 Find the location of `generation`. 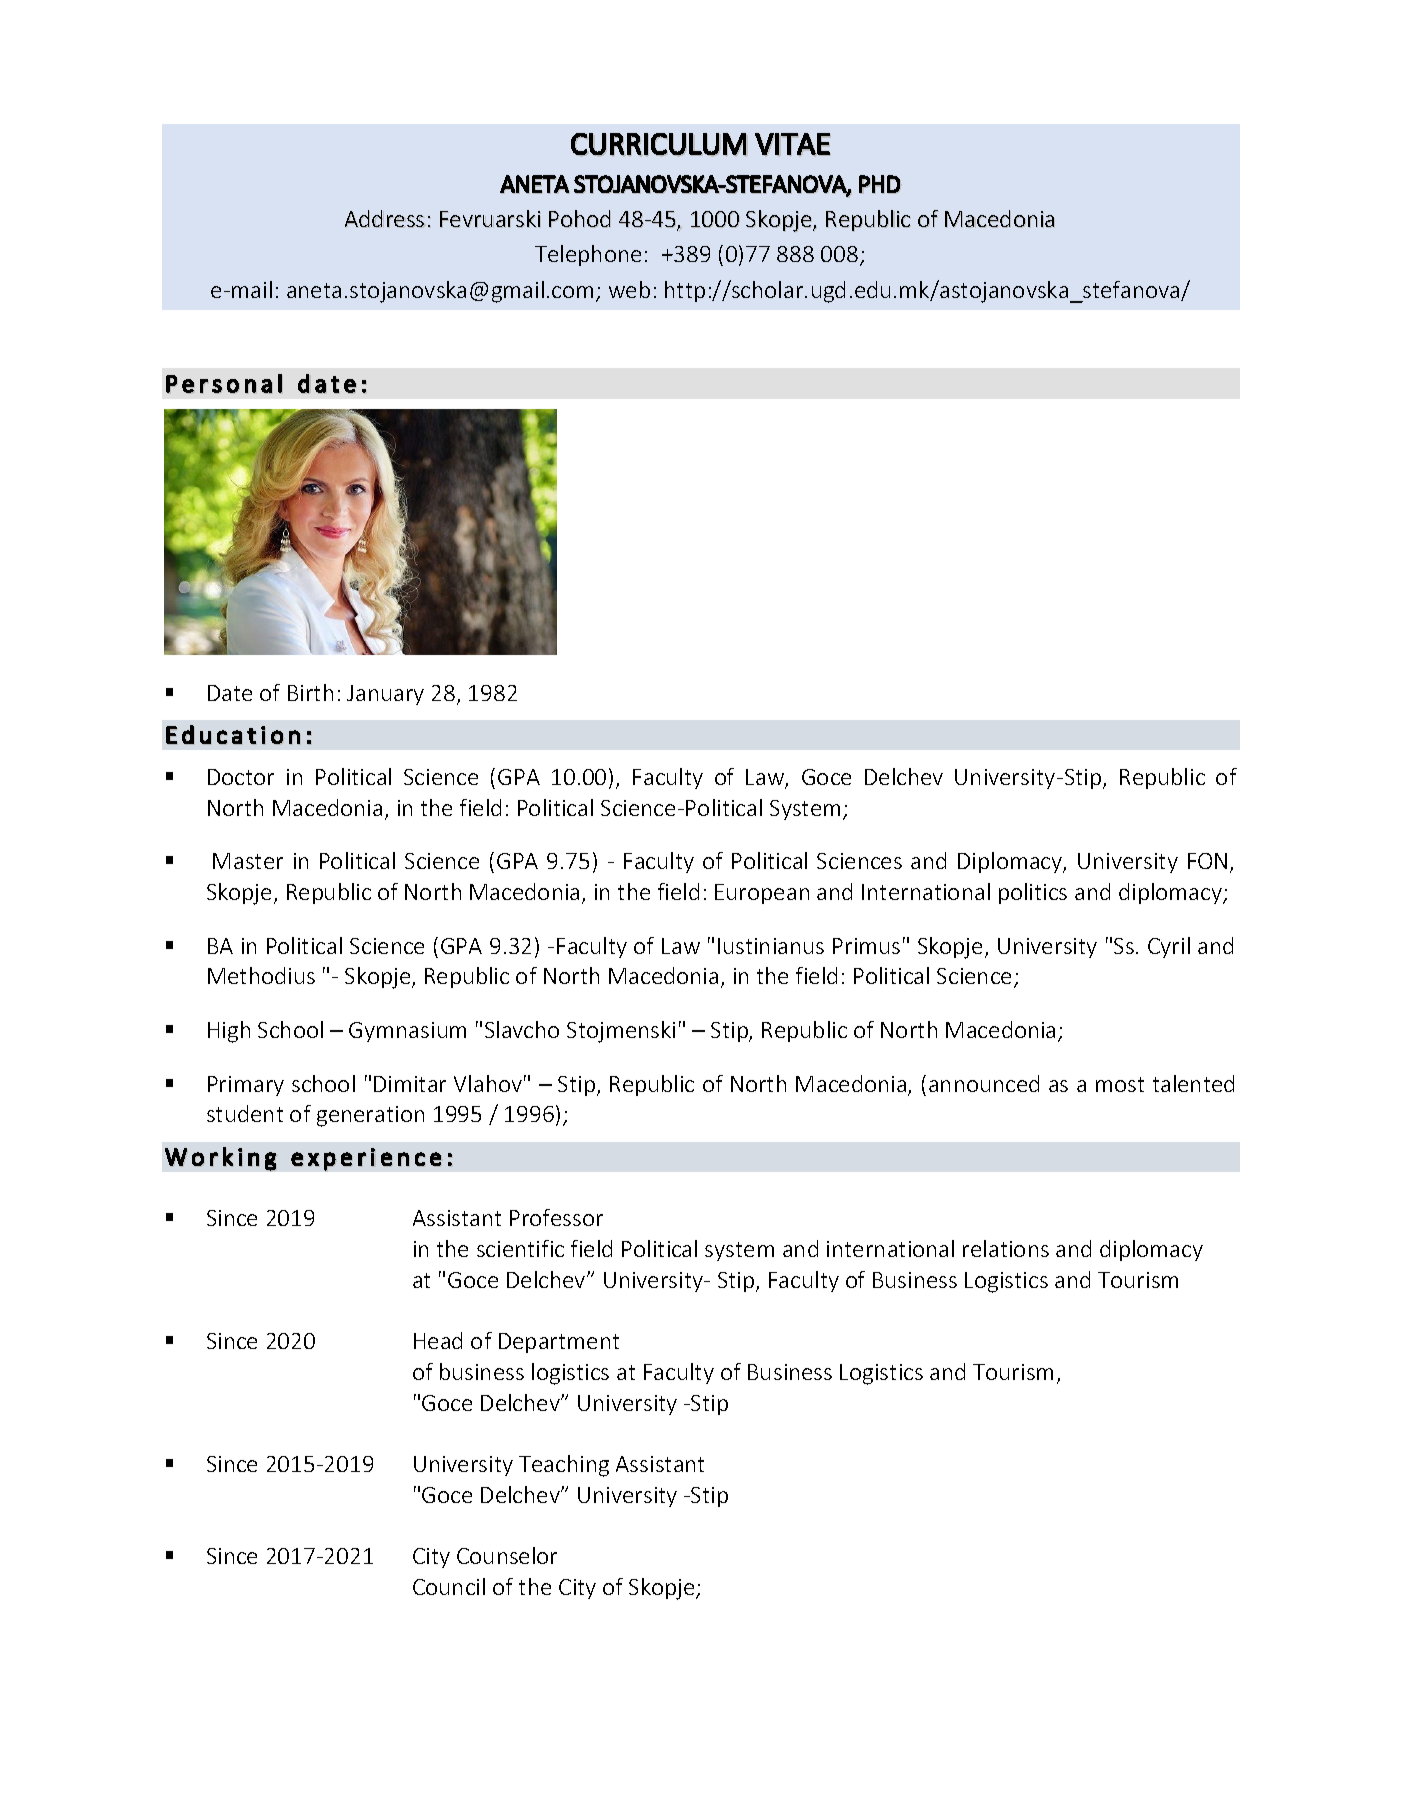

generation is located at coordinates (370, 1116).
